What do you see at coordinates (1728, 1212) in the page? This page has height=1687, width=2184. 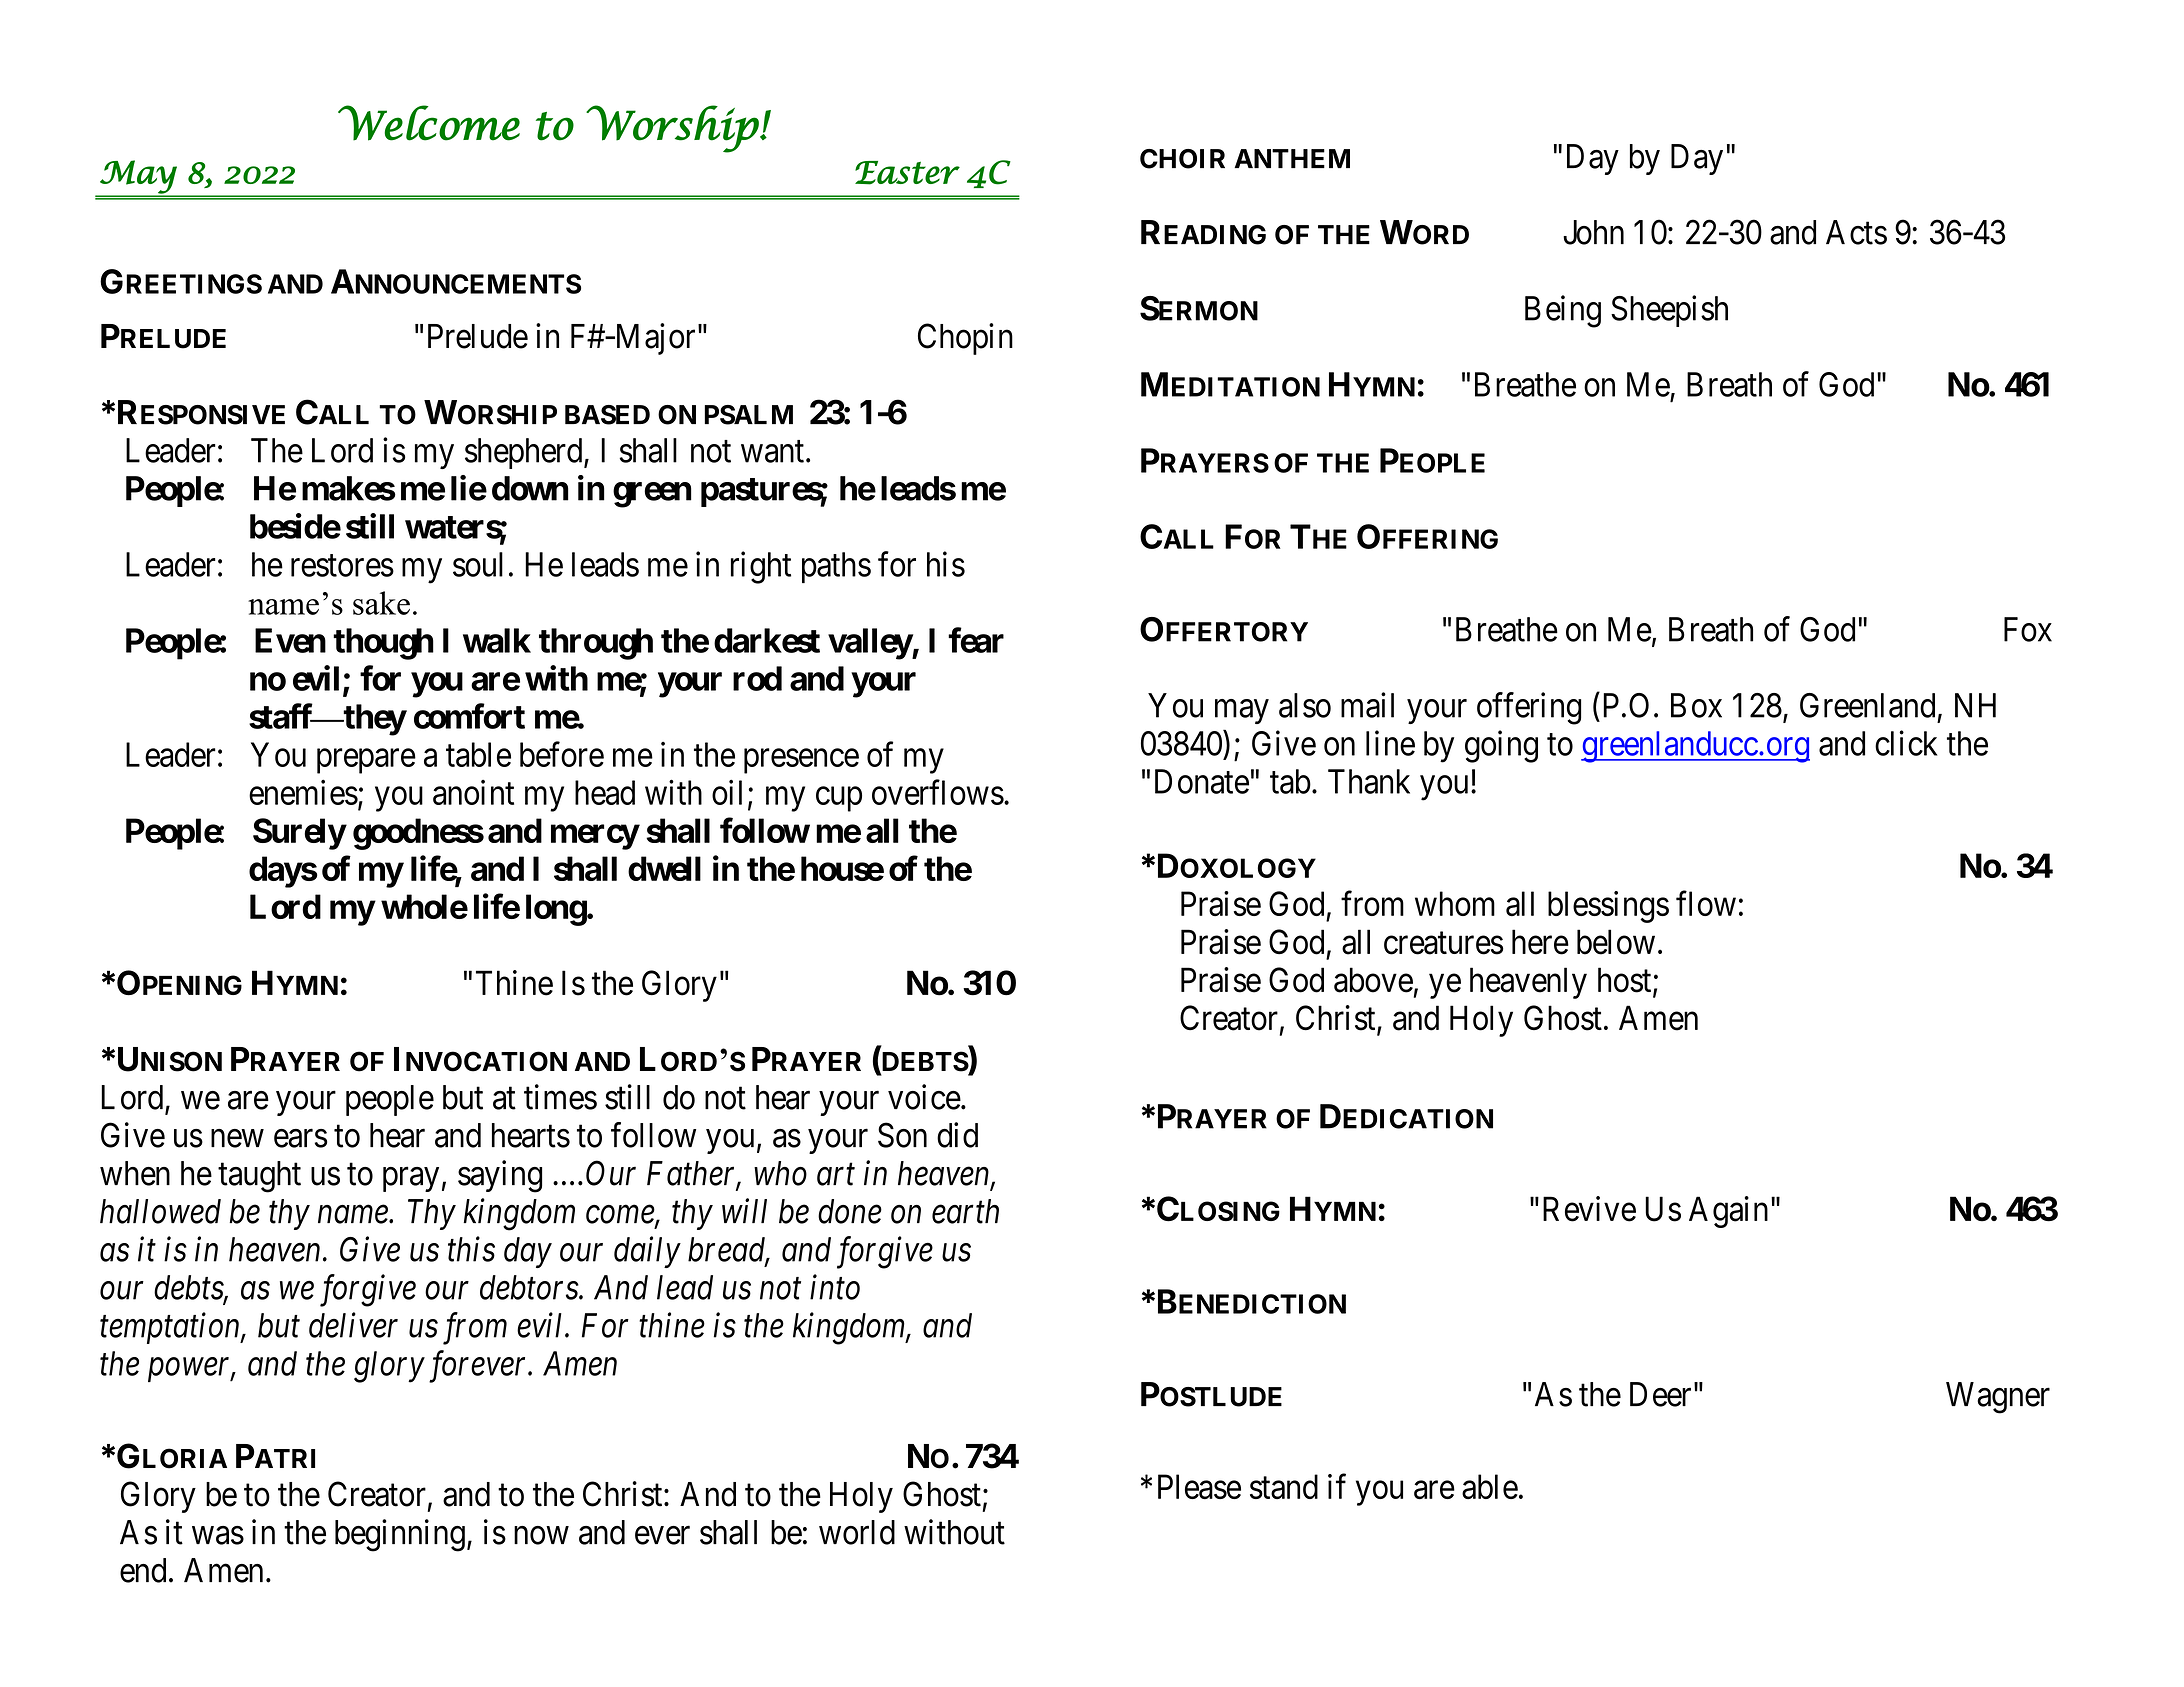 I see `Again` at bounding box center [1728, 1212].
